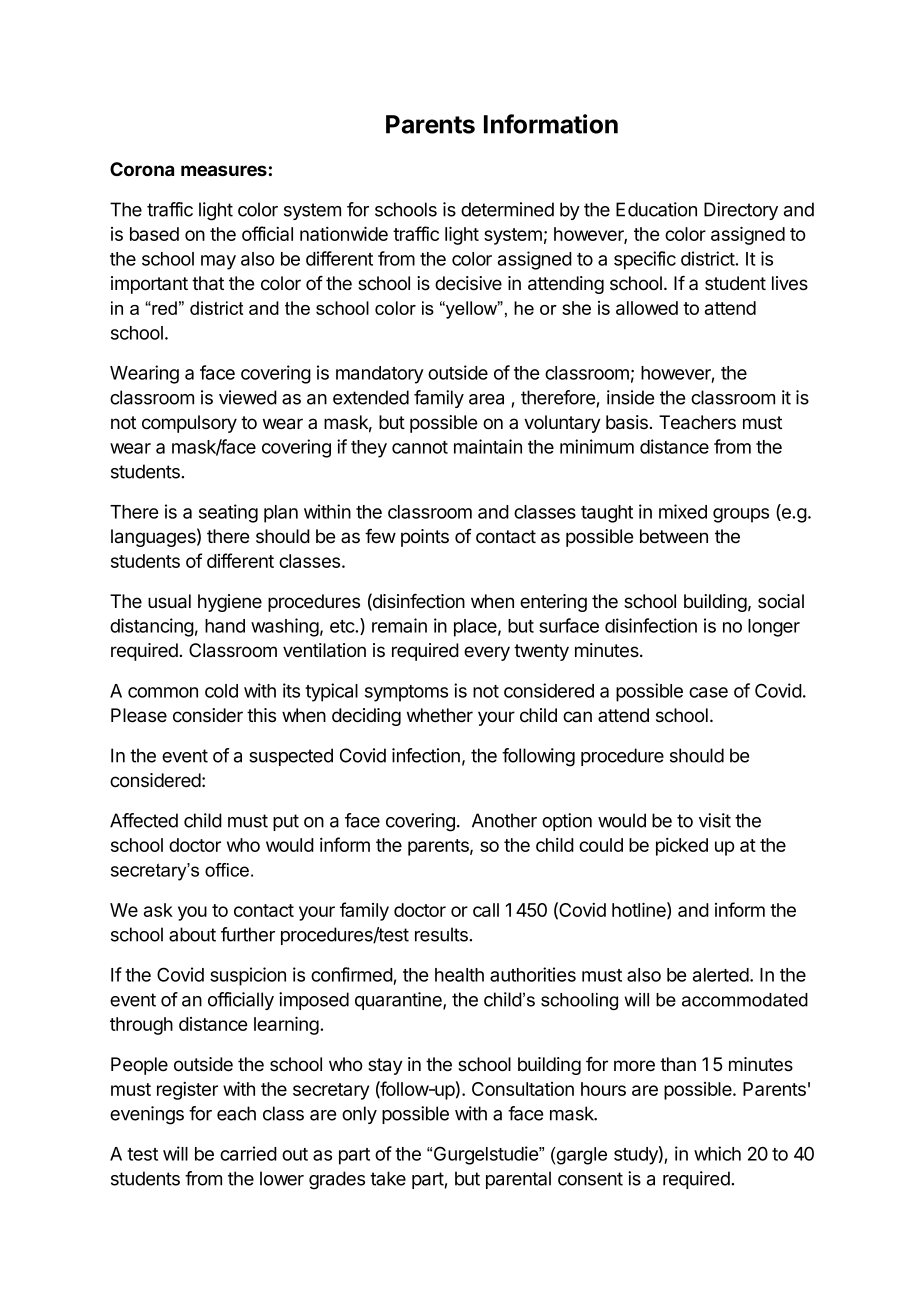 This screenshot has width=924, height=1308. I want to click on carried, so click(248, 1153).
